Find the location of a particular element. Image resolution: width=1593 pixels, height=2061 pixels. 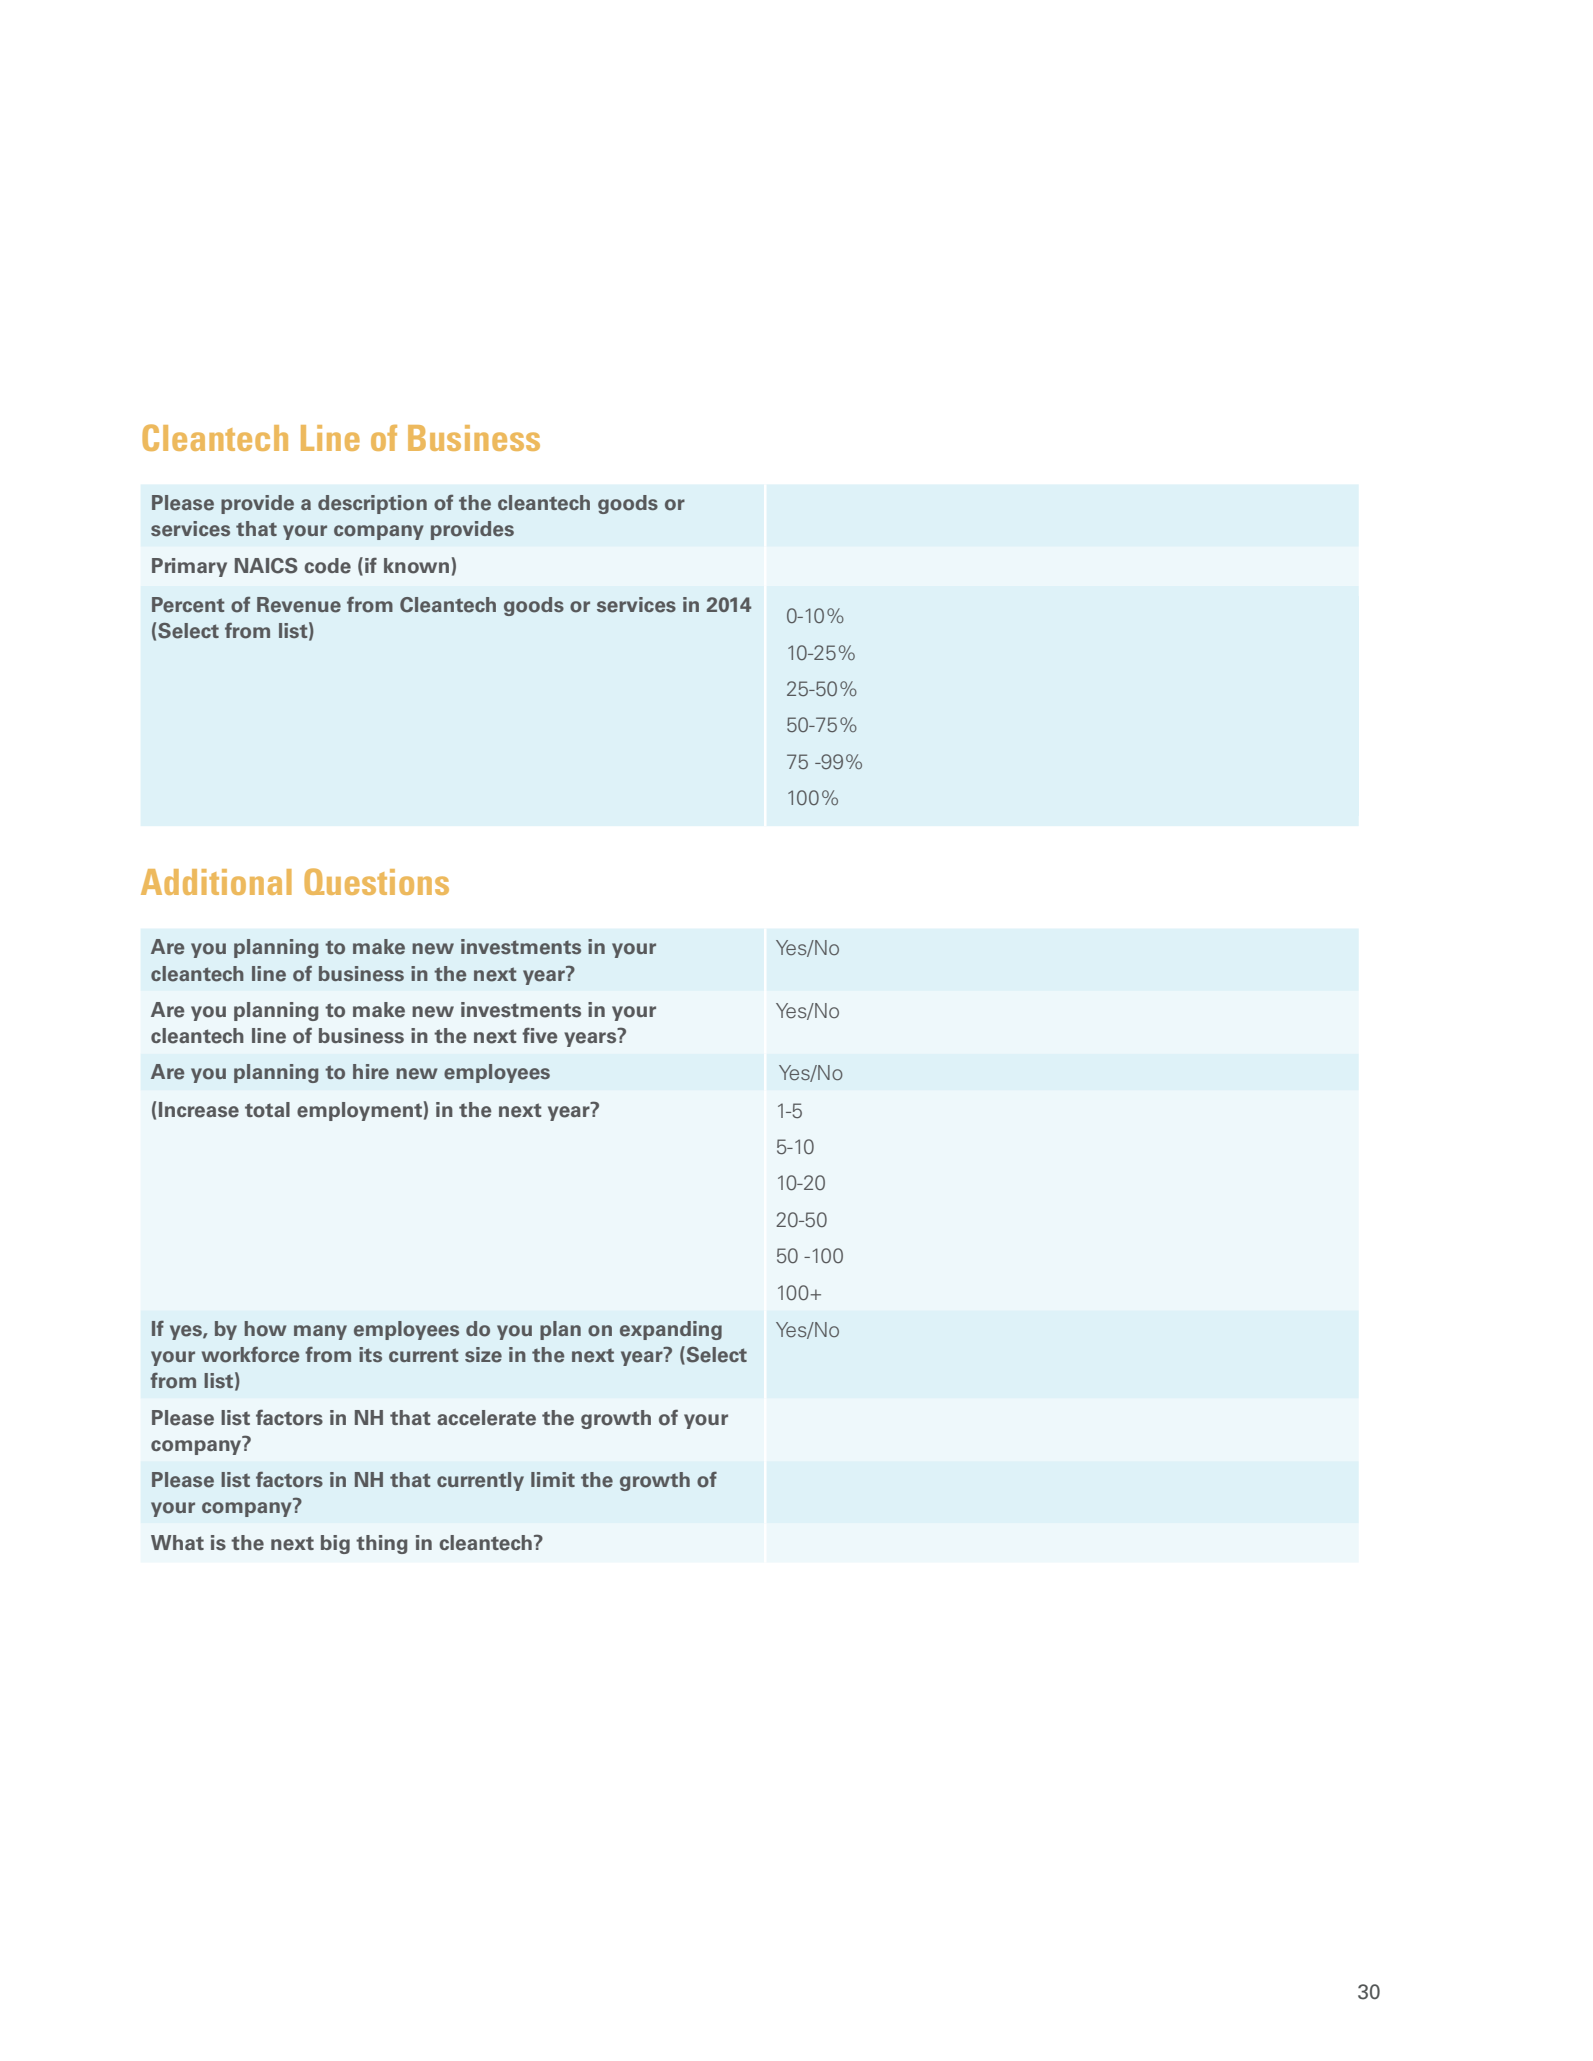

description is located at coordinates (372, 504).
